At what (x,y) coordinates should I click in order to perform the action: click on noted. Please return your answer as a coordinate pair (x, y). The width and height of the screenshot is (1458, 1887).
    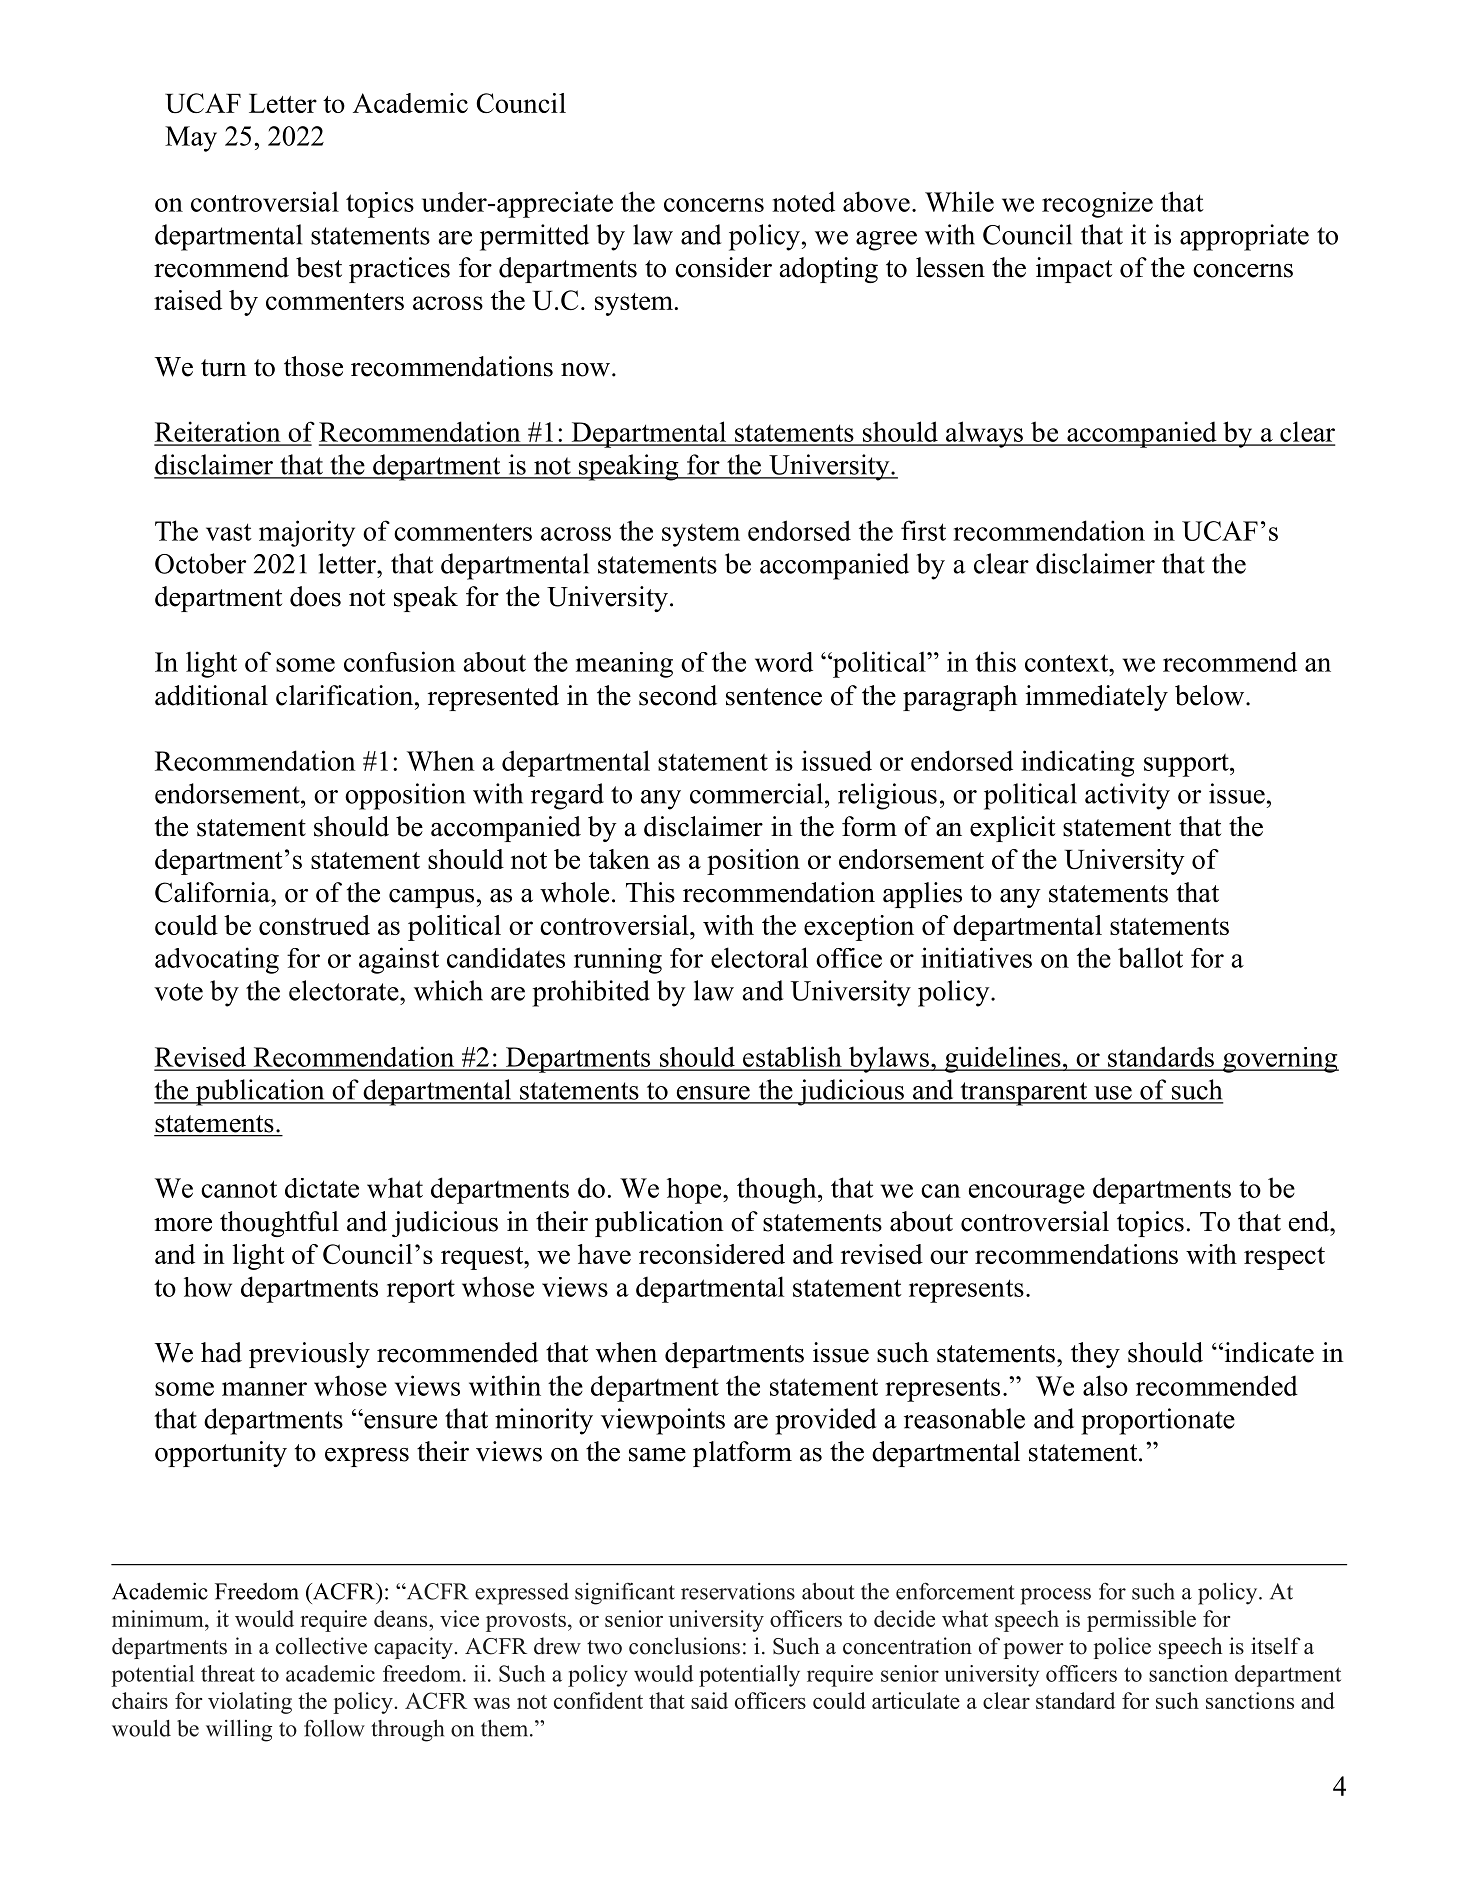
    Looking at the image, I should click on (804, 201).
